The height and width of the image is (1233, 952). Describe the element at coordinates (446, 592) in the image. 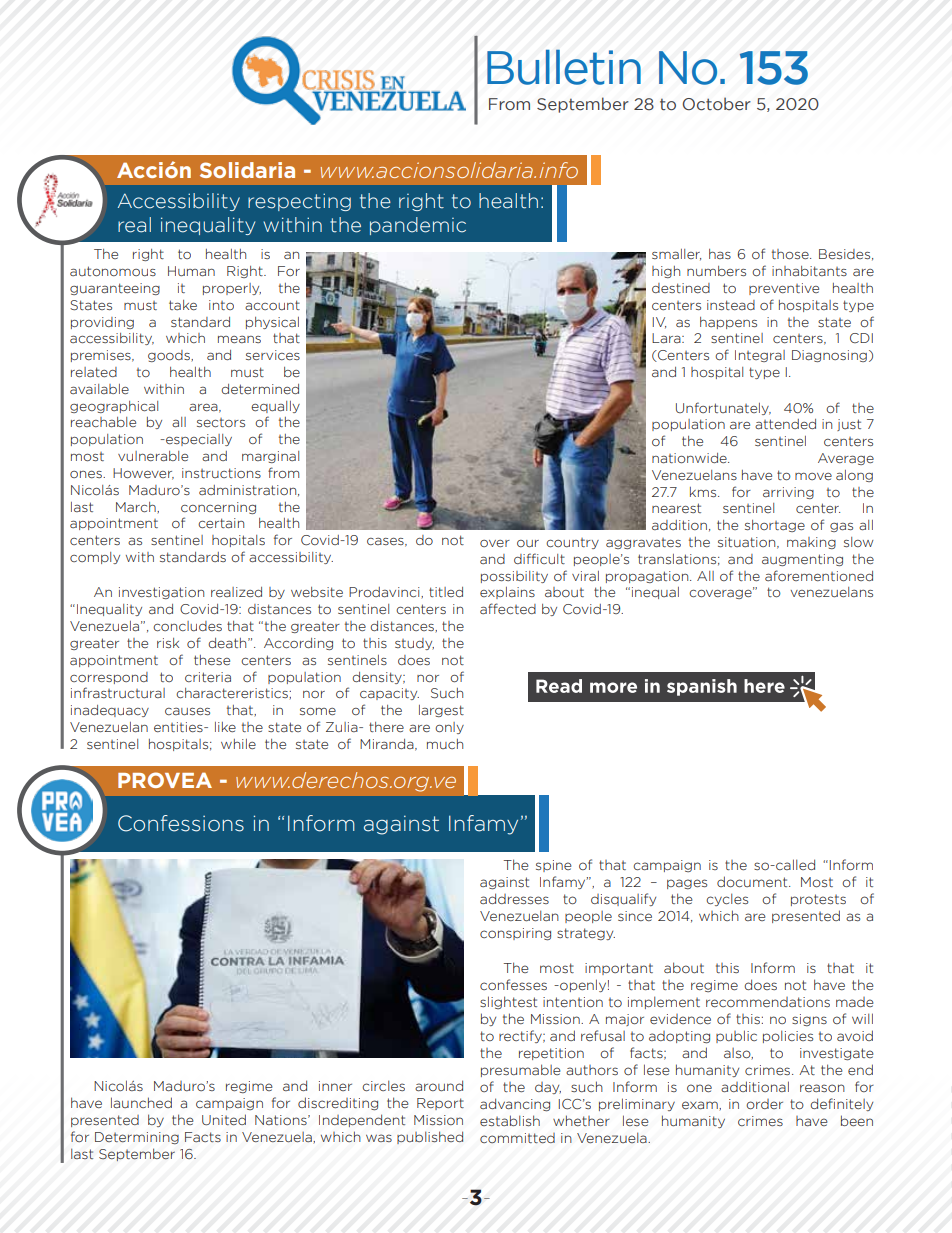

I see `titled` at that location.
